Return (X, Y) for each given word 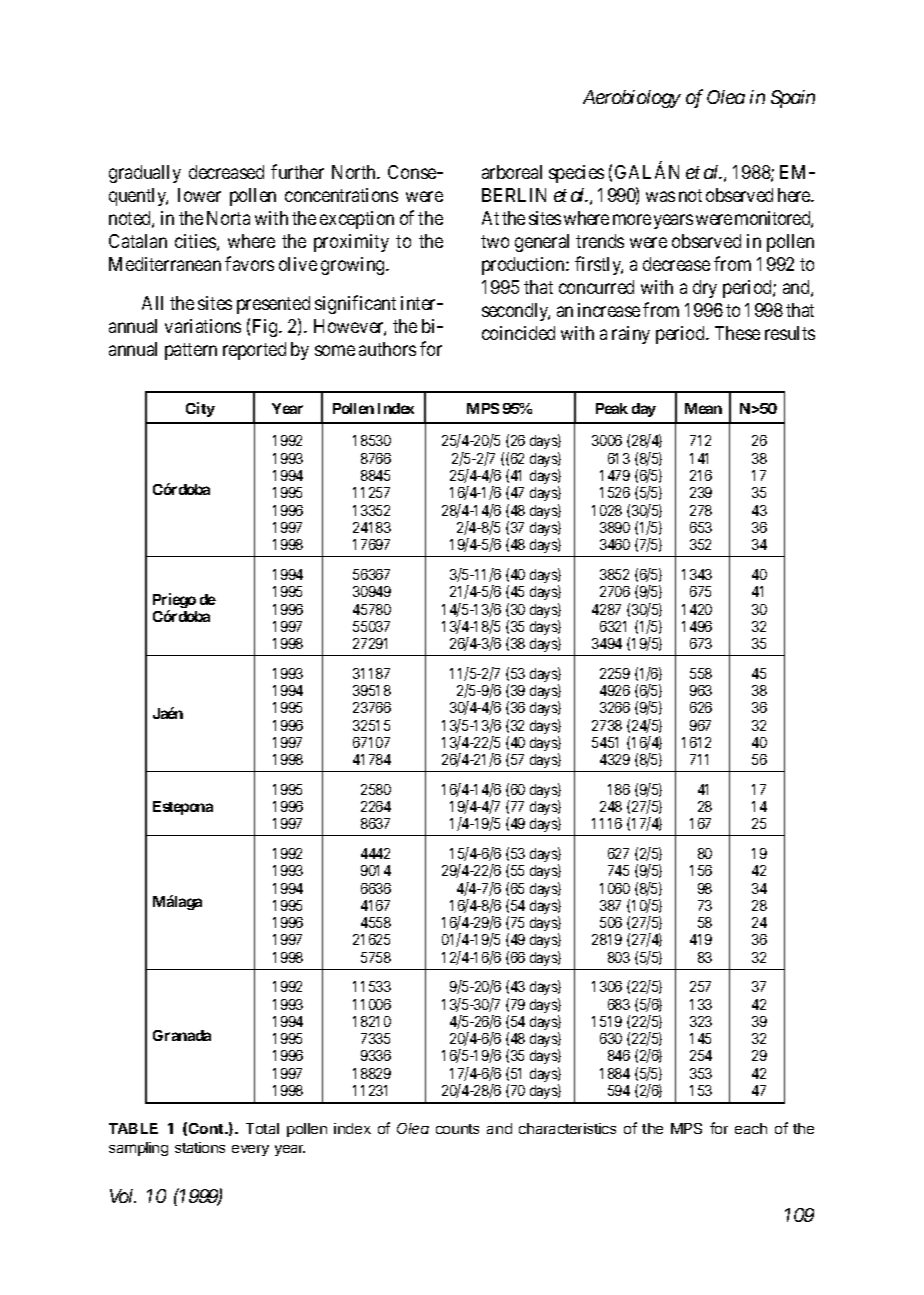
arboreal (512, 172)
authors (387, 349)
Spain (793, 99)
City (200, 409)
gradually (145, 174)
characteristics (567, 1128)
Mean (703, 408)
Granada (182, 1035)
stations (200, 1147)
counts (457, 1129)
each (751, 1128)
